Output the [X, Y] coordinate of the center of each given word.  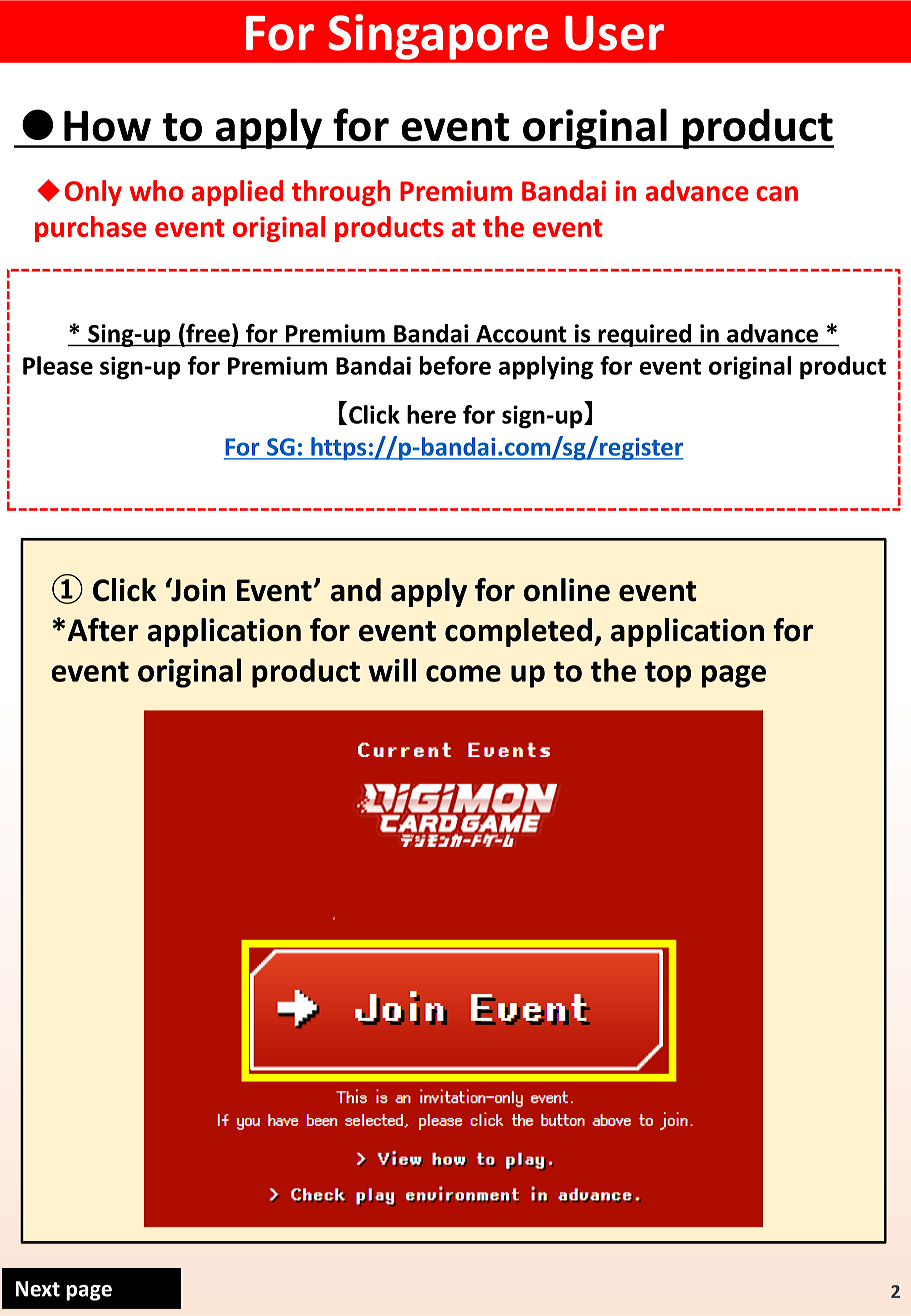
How [107, 126]
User [614, 33]
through [341, 193]
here [431, 414]
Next [38, 1289]
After [103, 630]
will [392, 670]
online [567, 590]
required [644, 335]
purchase [91, 229]
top [668, 674]
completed [518, 632]
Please [58, 365]
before [455, 365]
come [463, 673]
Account [521, 334]
